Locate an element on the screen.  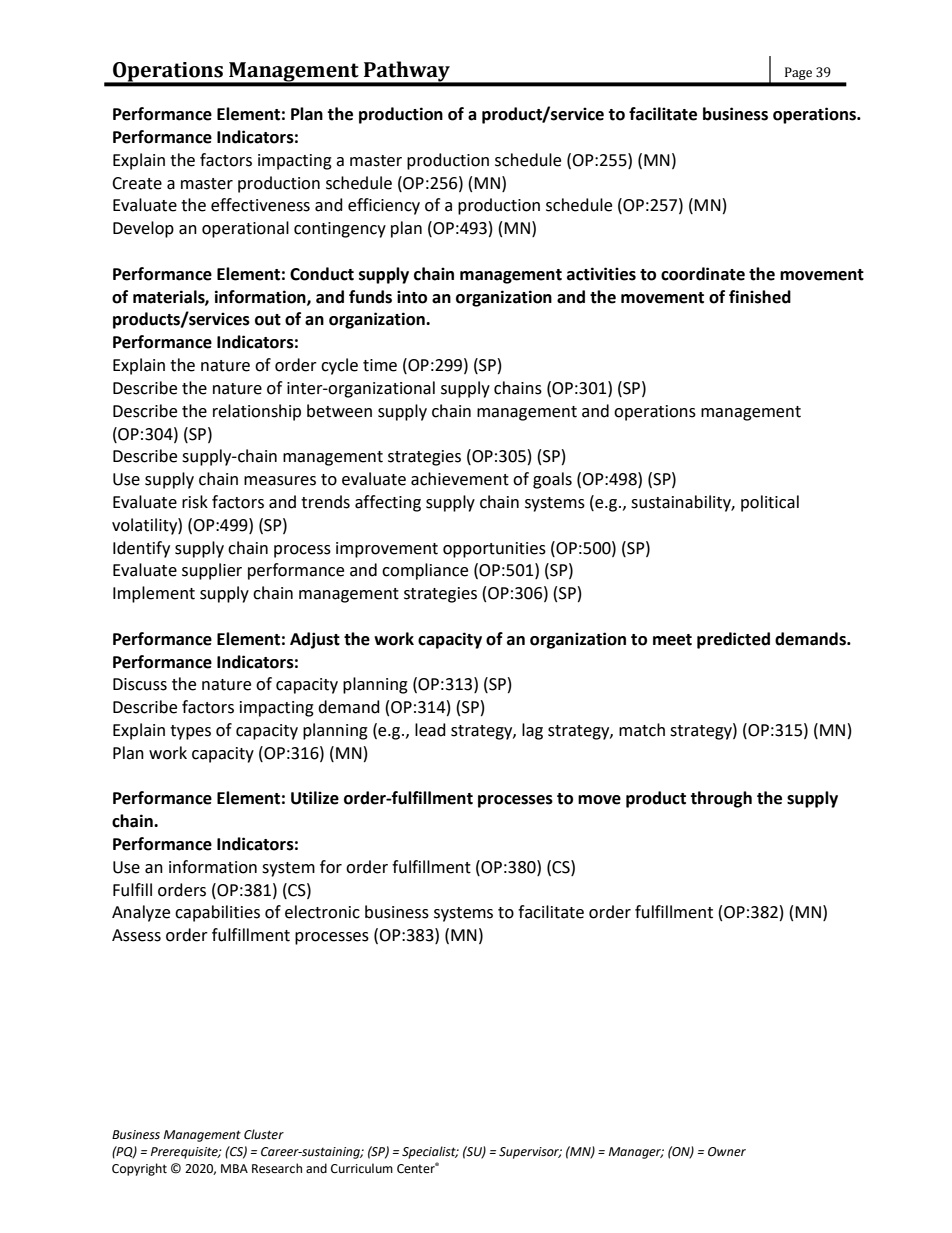
lead is located at coordinates (430, 730).
